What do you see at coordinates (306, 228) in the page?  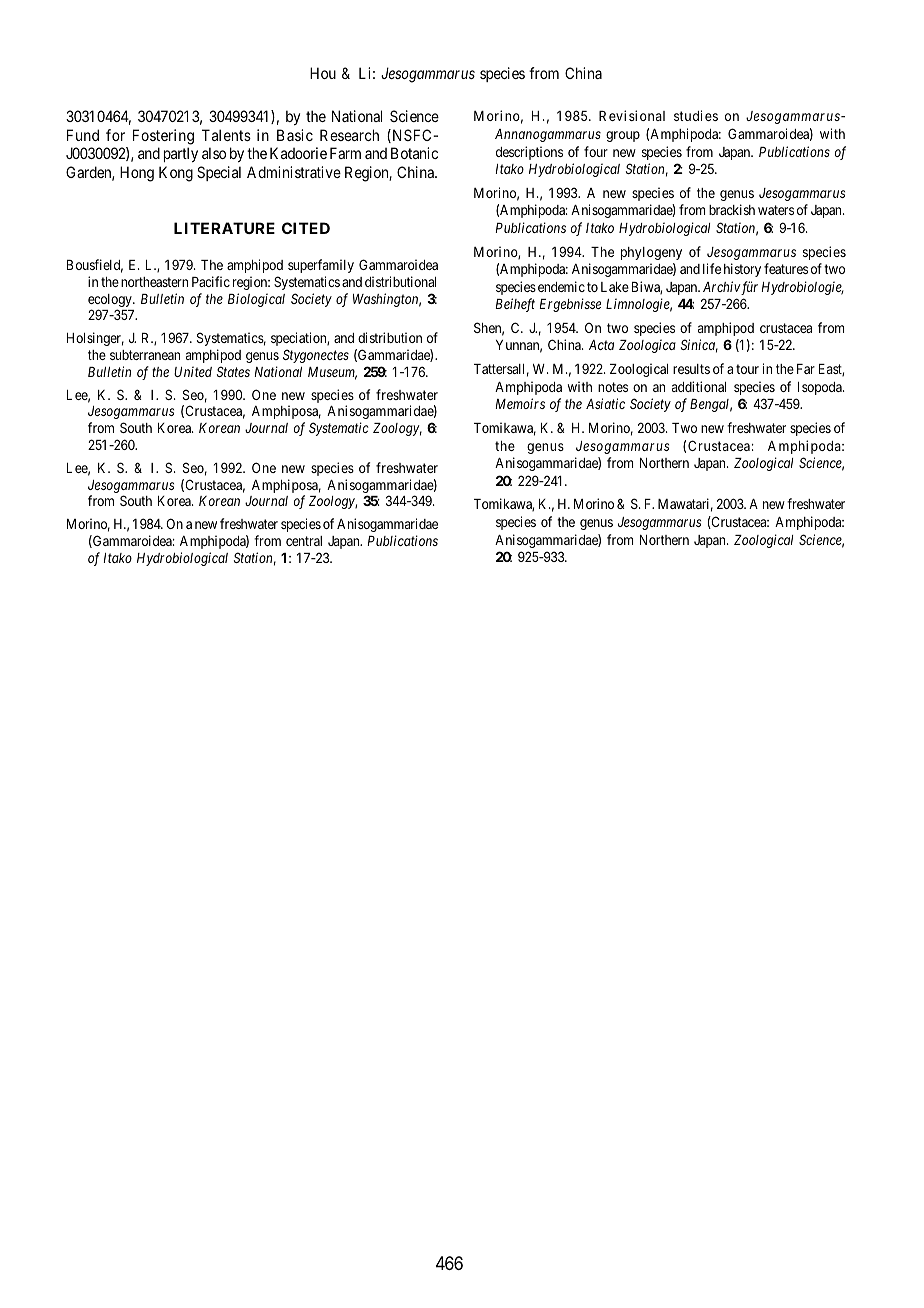 I see `CITED` at bounding box center [306, 228].
